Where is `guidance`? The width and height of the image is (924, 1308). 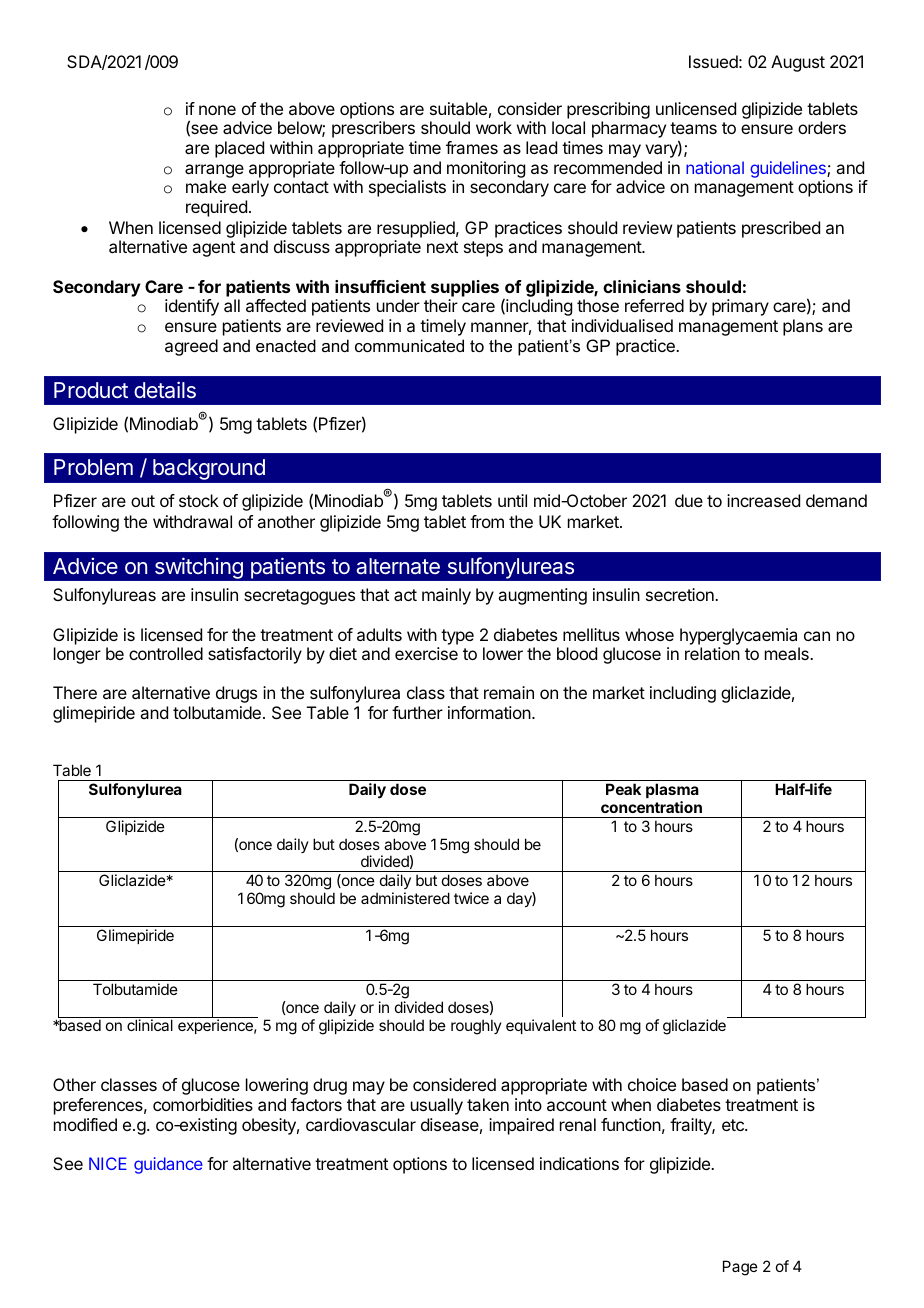
guidance is located at coordinates (168, 1165).
